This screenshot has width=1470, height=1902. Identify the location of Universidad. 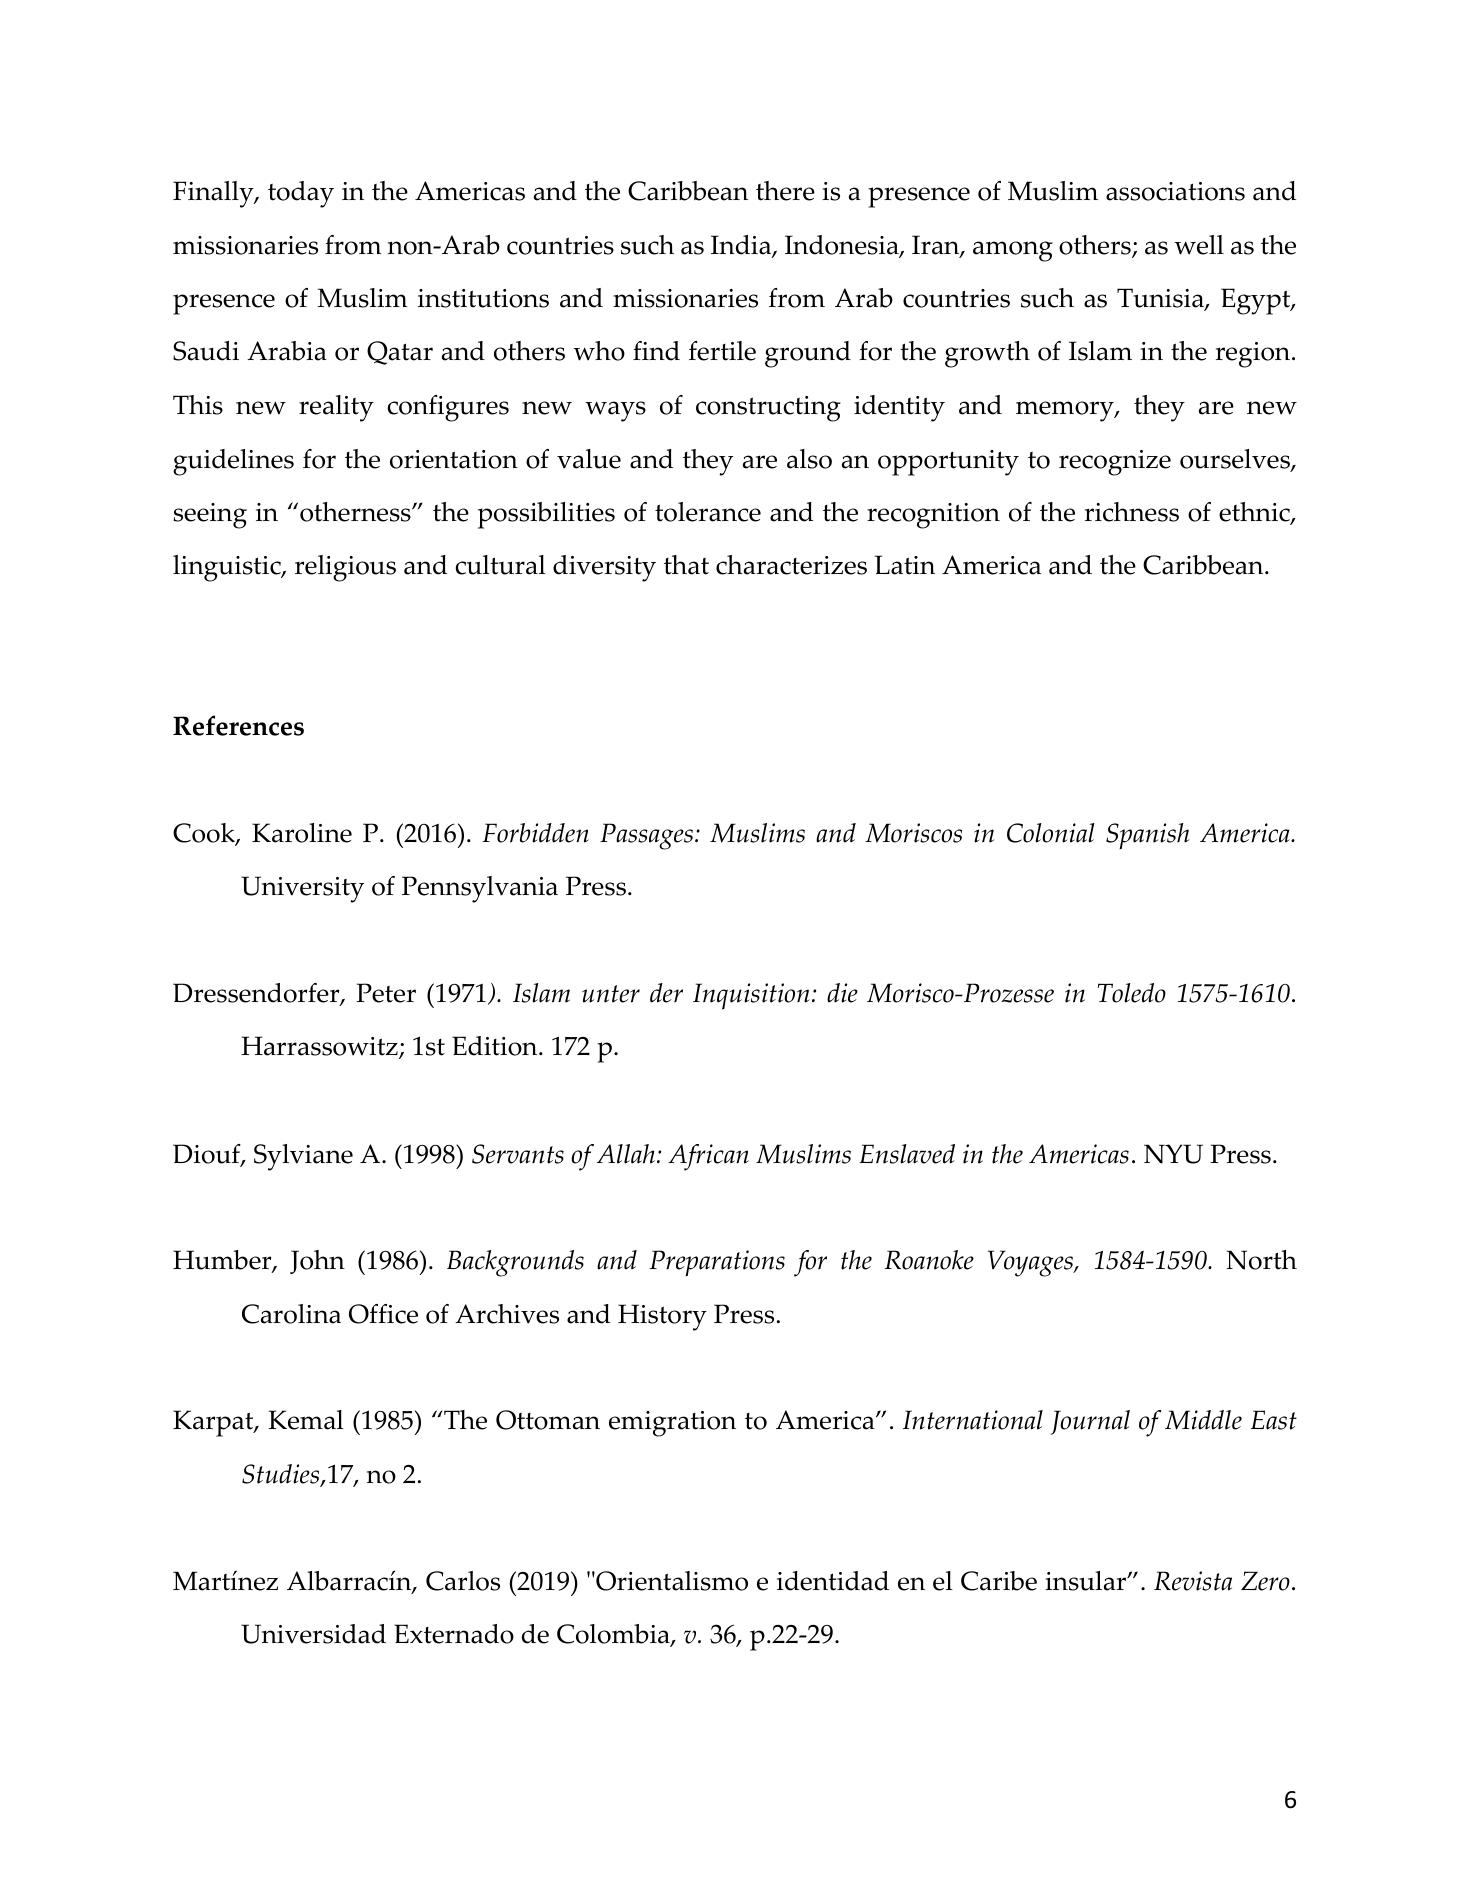
(313, 1634).
